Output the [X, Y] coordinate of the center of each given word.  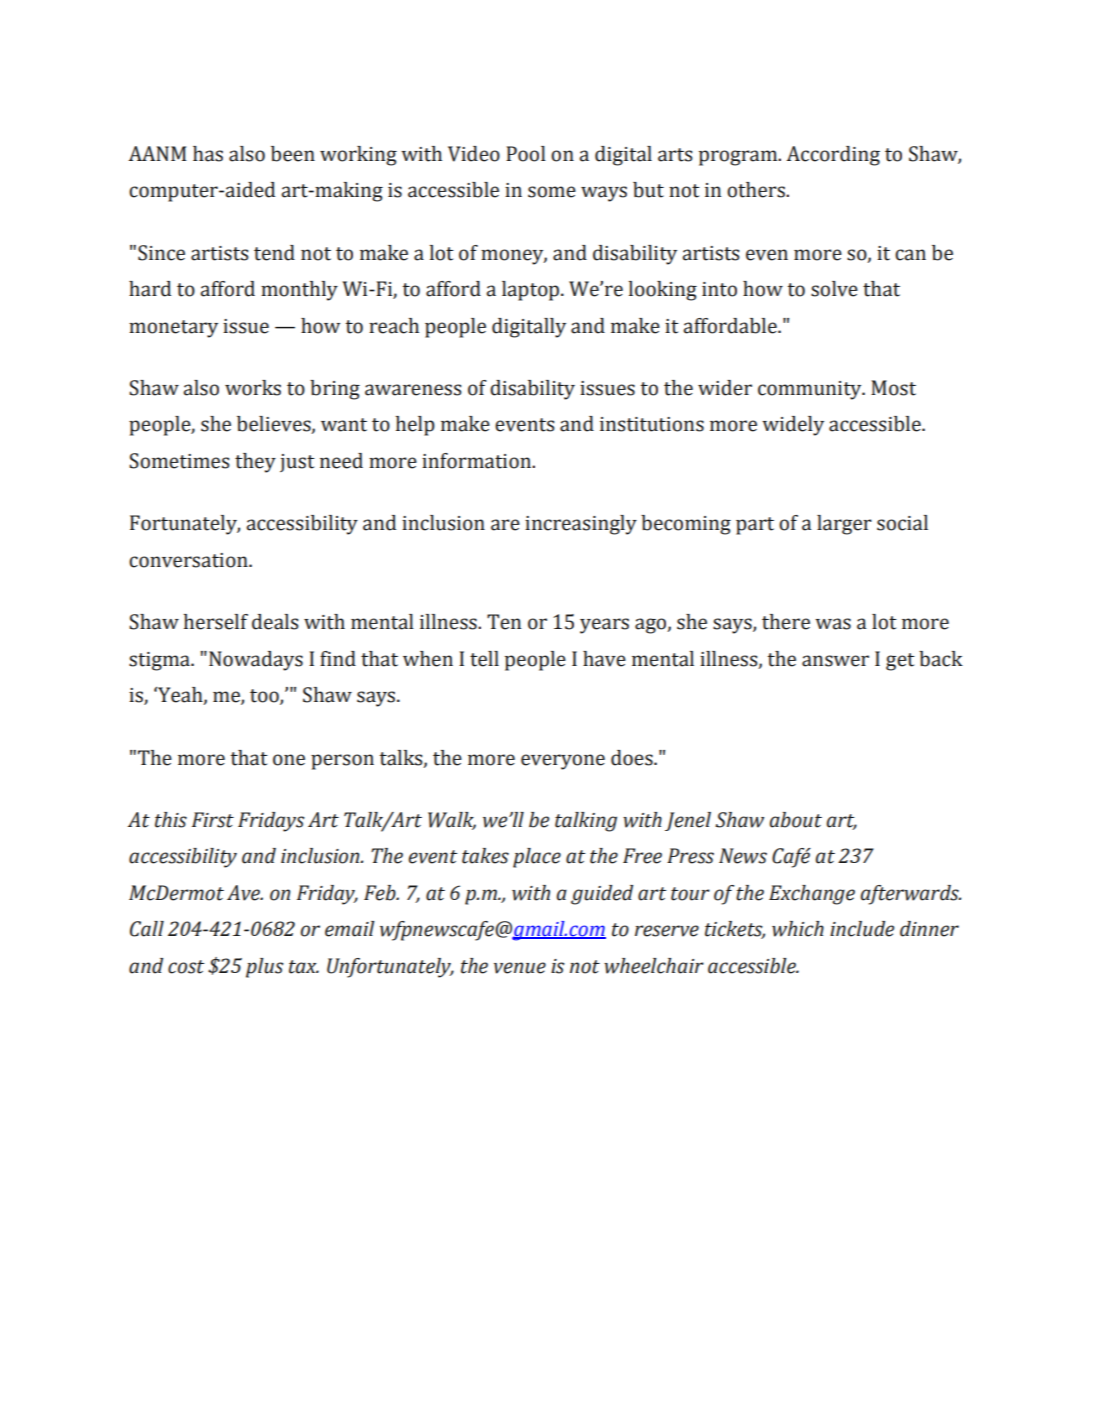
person [342, 762]
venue [520, 968]
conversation [189, 560]
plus [265, 968]
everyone [563, 762]
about [795, 820]
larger [844, 525]
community [811, 390]
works [253, 388]
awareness [413, 390]
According [833, 156]
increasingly [581, 525]
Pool [526, 154]
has [208, 154]
